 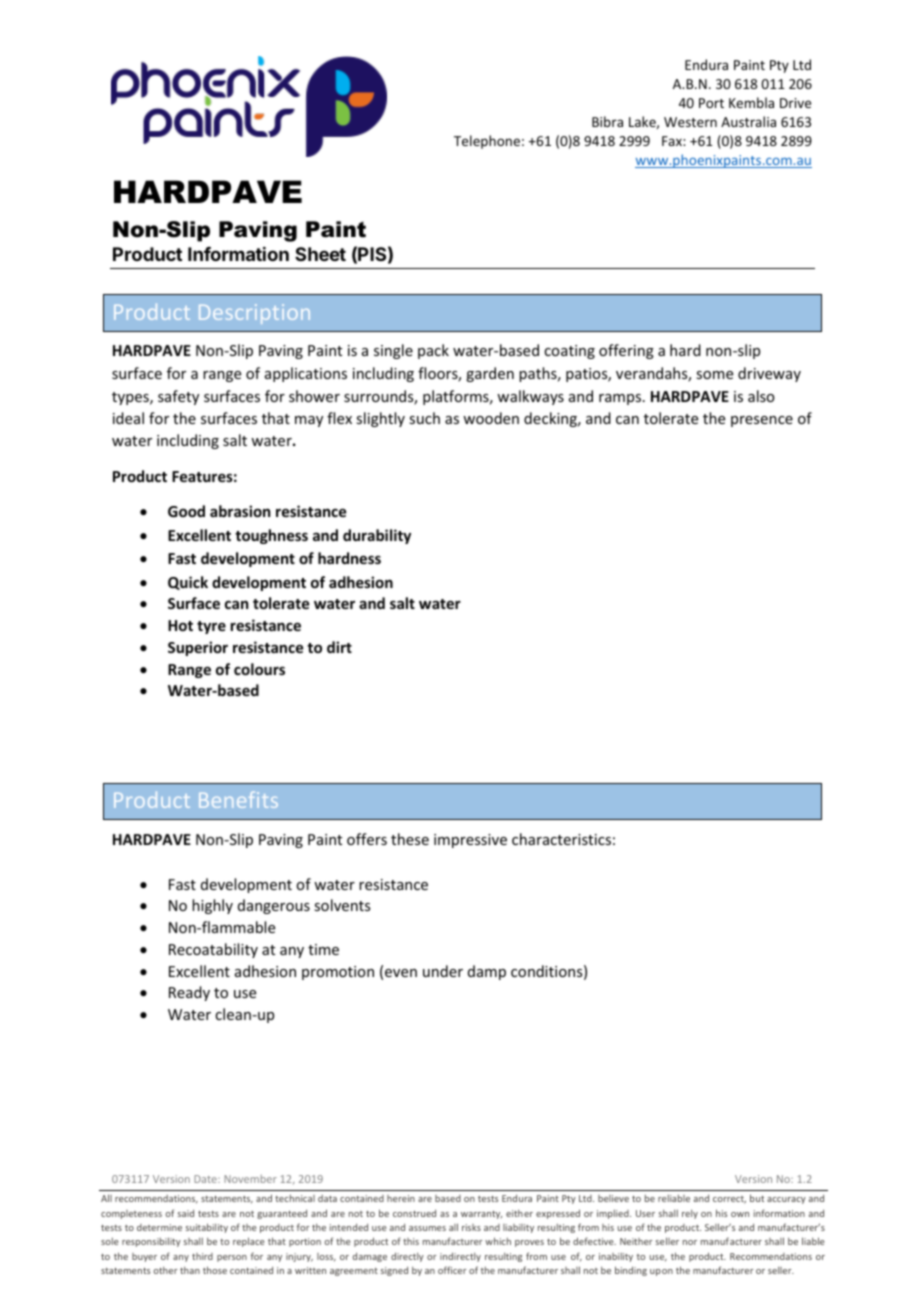 I want to click on damp, so click(x=487, y=972).
